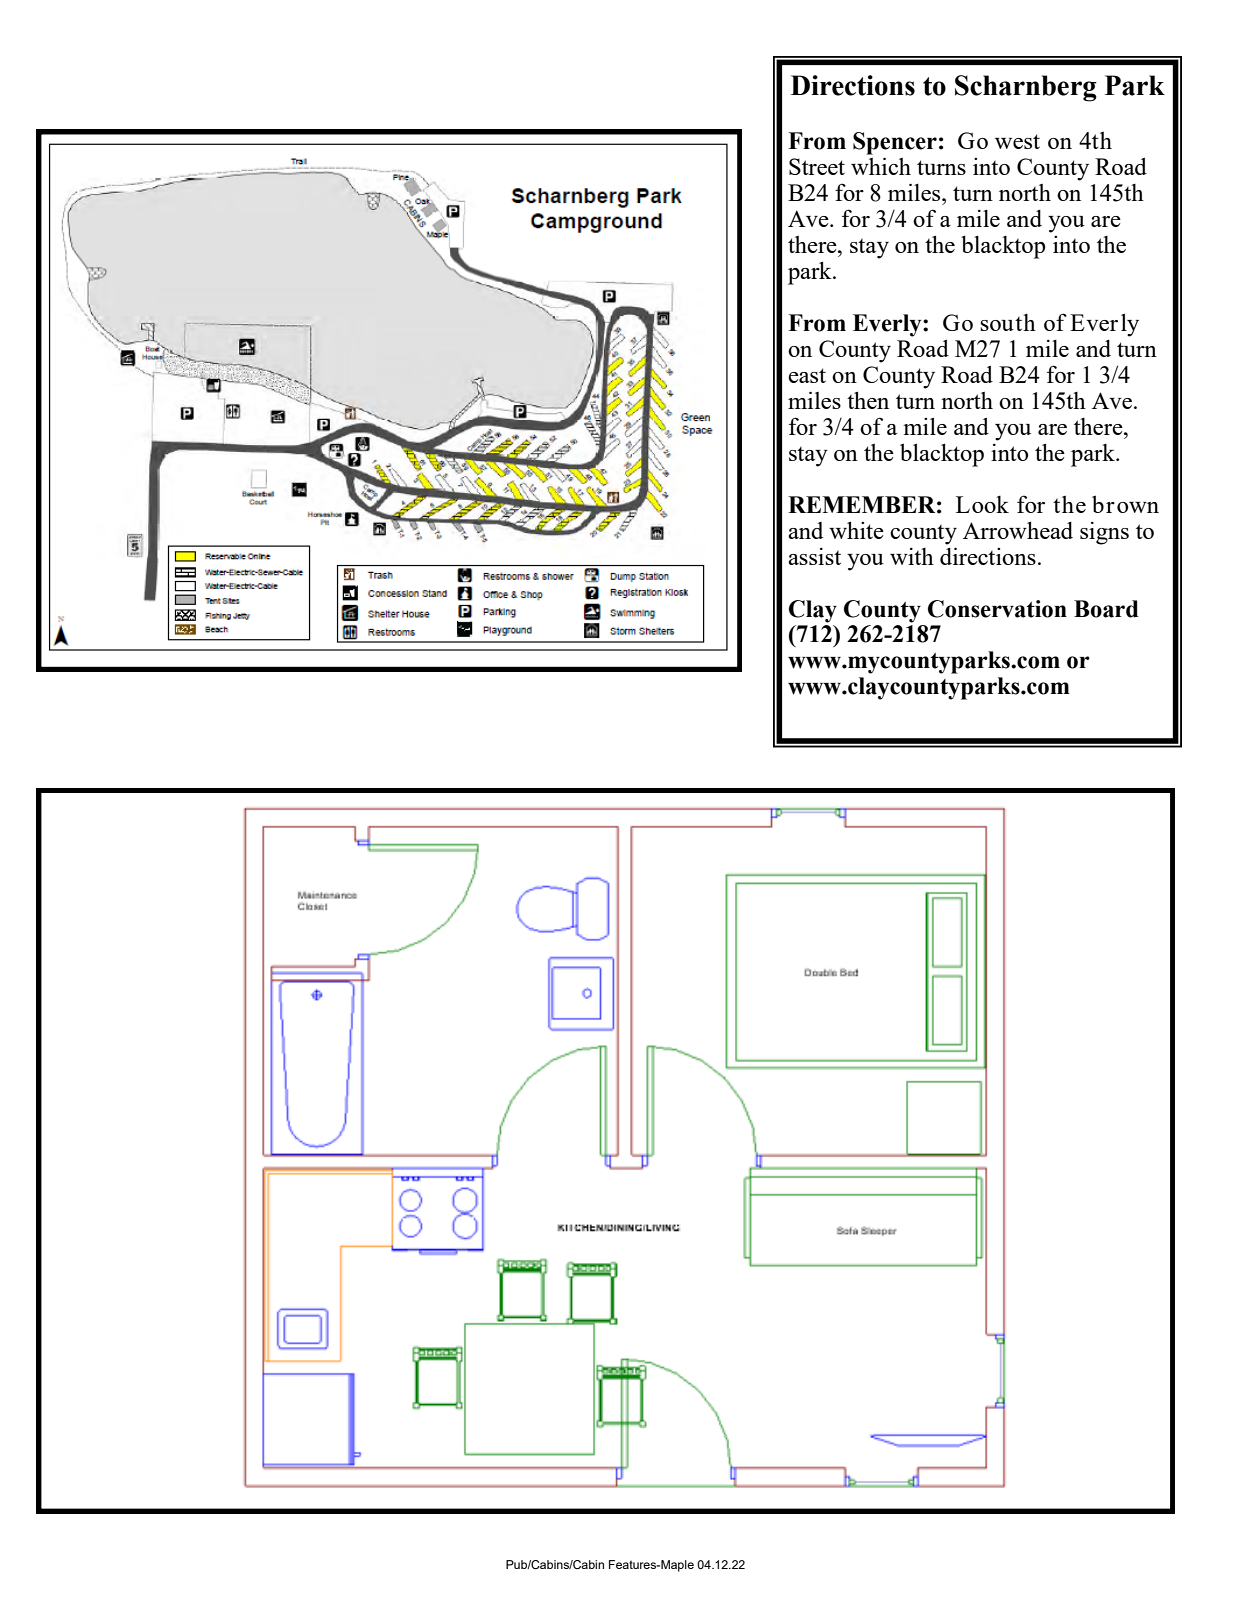 Image resolution: width=1251 pixels, height=1620 pixels. Describe the element at coordinates (814, 556) in the document. I see `assist` at that location.
